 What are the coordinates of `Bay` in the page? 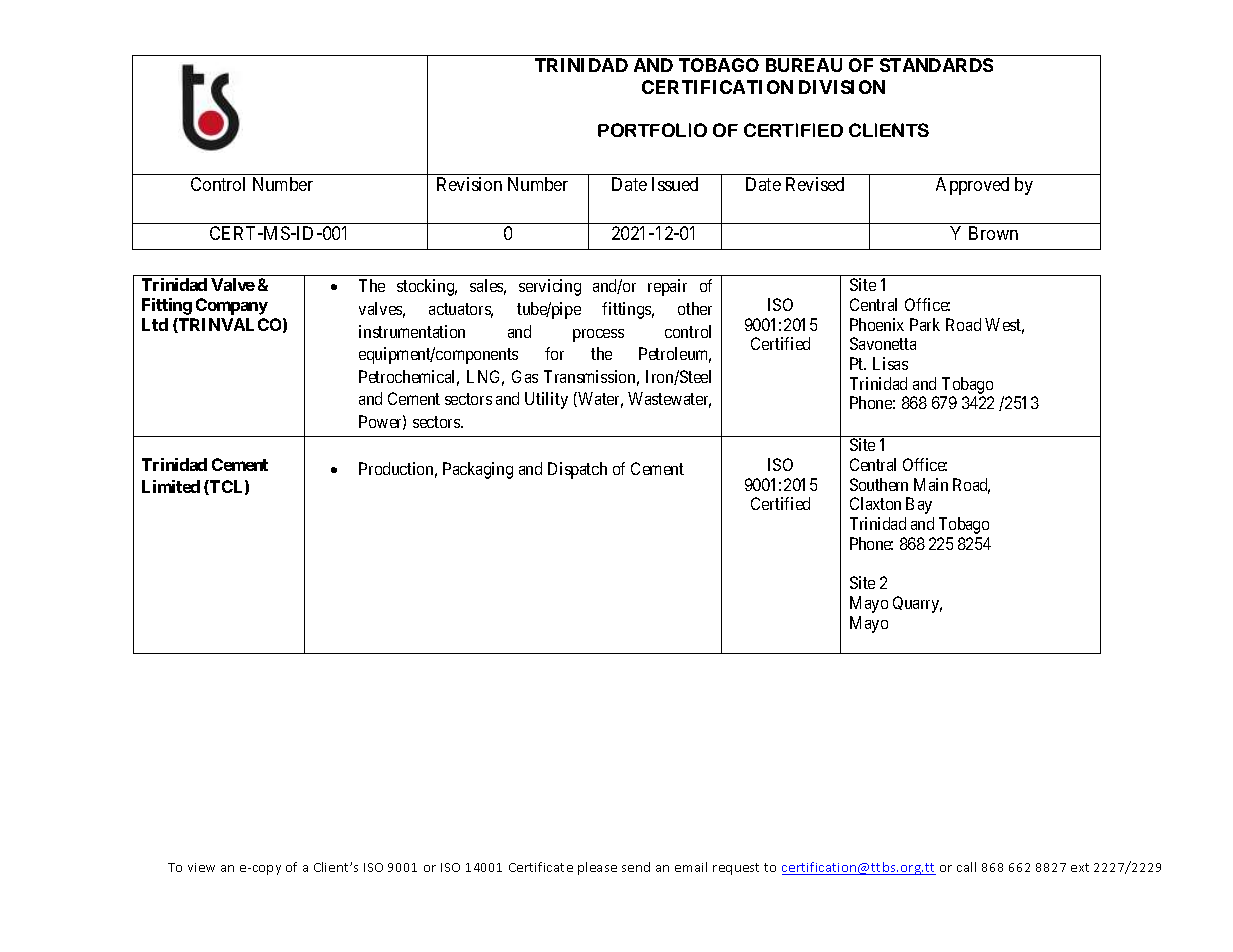 It's located at (919, 505).
